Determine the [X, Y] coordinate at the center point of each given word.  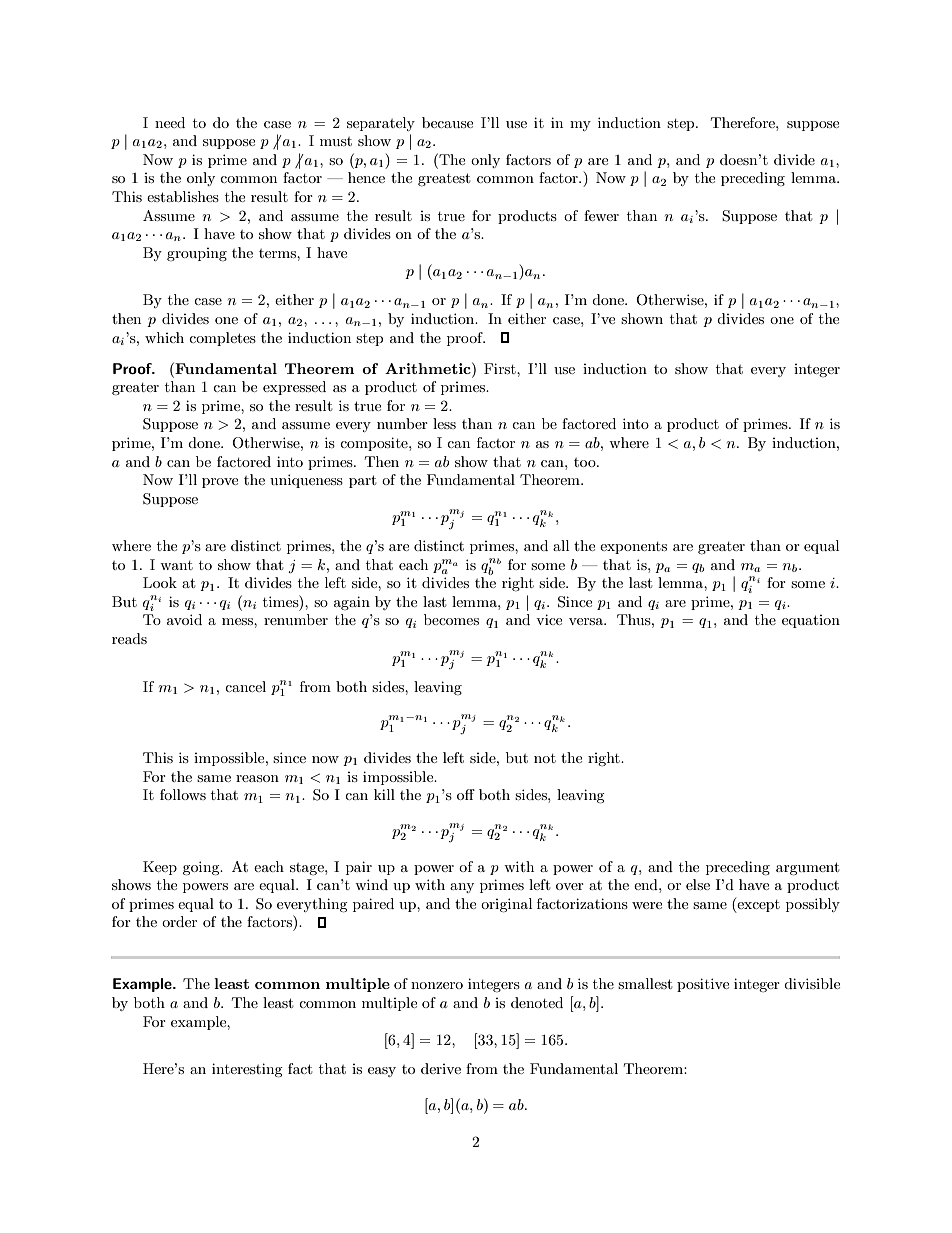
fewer [601, 215]
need [170, 122]
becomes [451, 619]
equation [811, 621]
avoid [184, 619]
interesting [247, 1070]
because [447, 122]
